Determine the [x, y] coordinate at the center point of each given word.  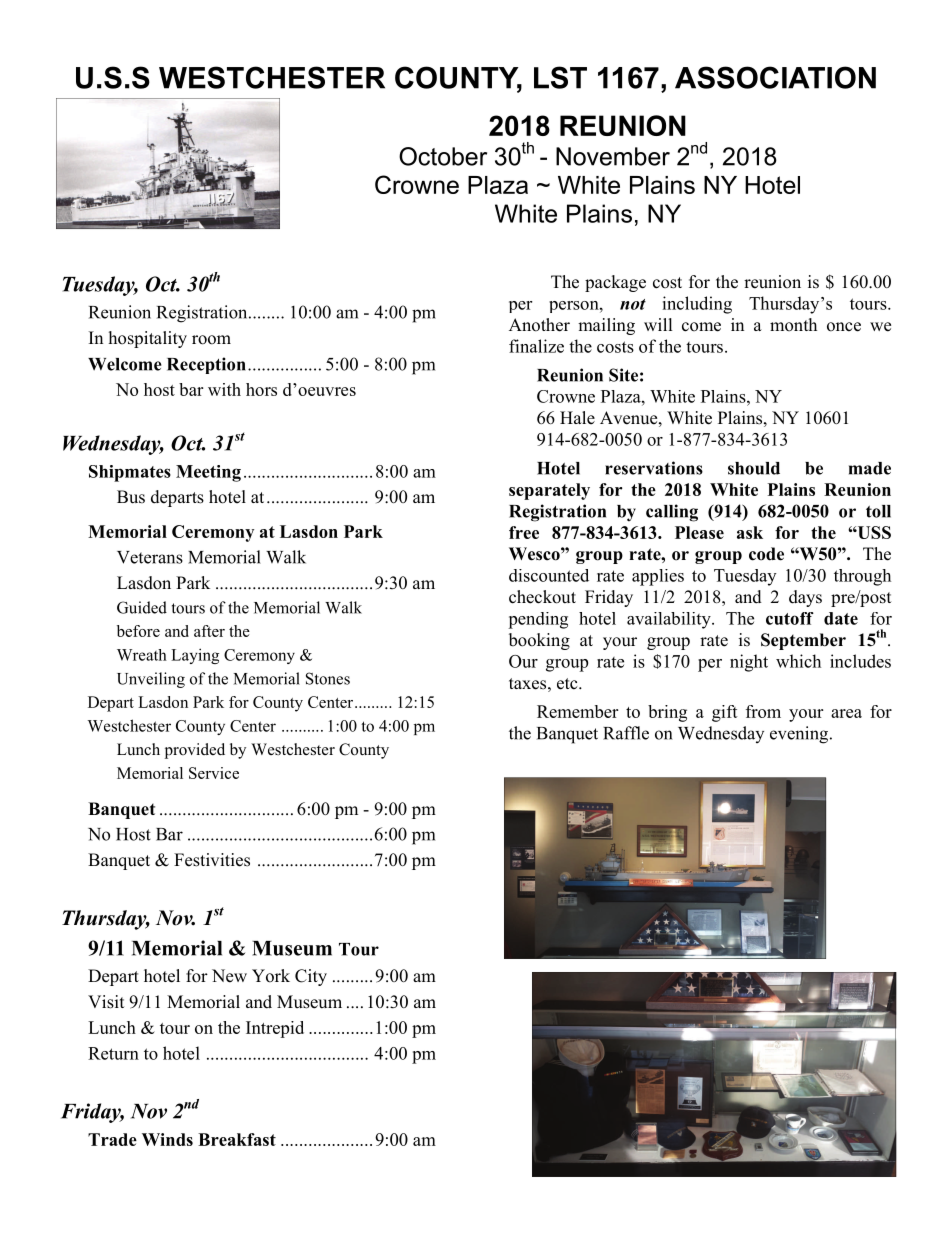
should [754, 468]
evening [800, 735]
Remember [577, 711]
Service [214, 773]
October [443, 156]
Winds [167, 1139]
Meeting [208, 473]
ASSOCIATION [775, 77]
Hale [577, 418]
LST [560, 77]
